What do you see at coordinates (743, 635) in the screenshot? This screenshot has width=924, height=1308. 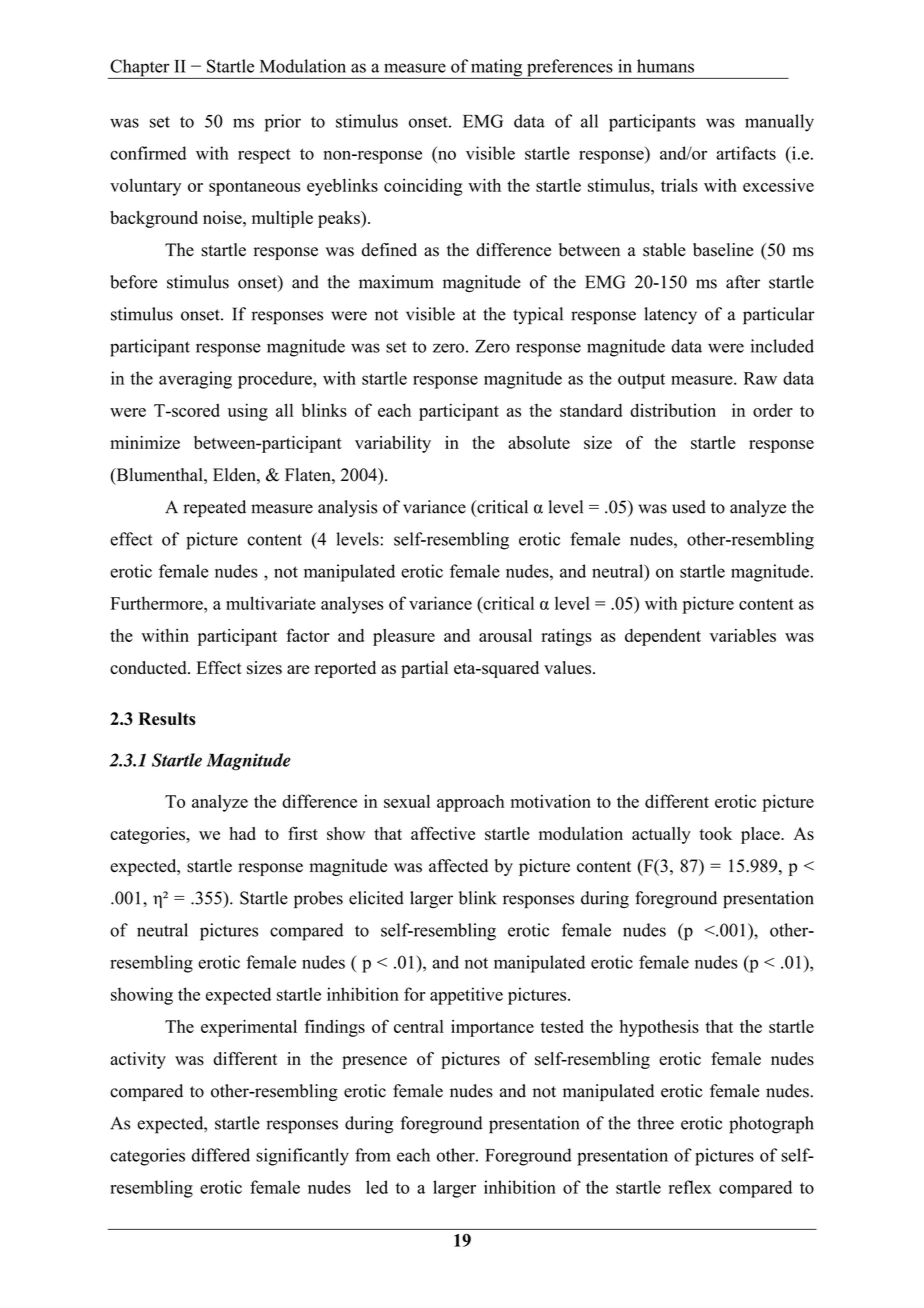 I see `variables` at bounding box center [743, 635].
